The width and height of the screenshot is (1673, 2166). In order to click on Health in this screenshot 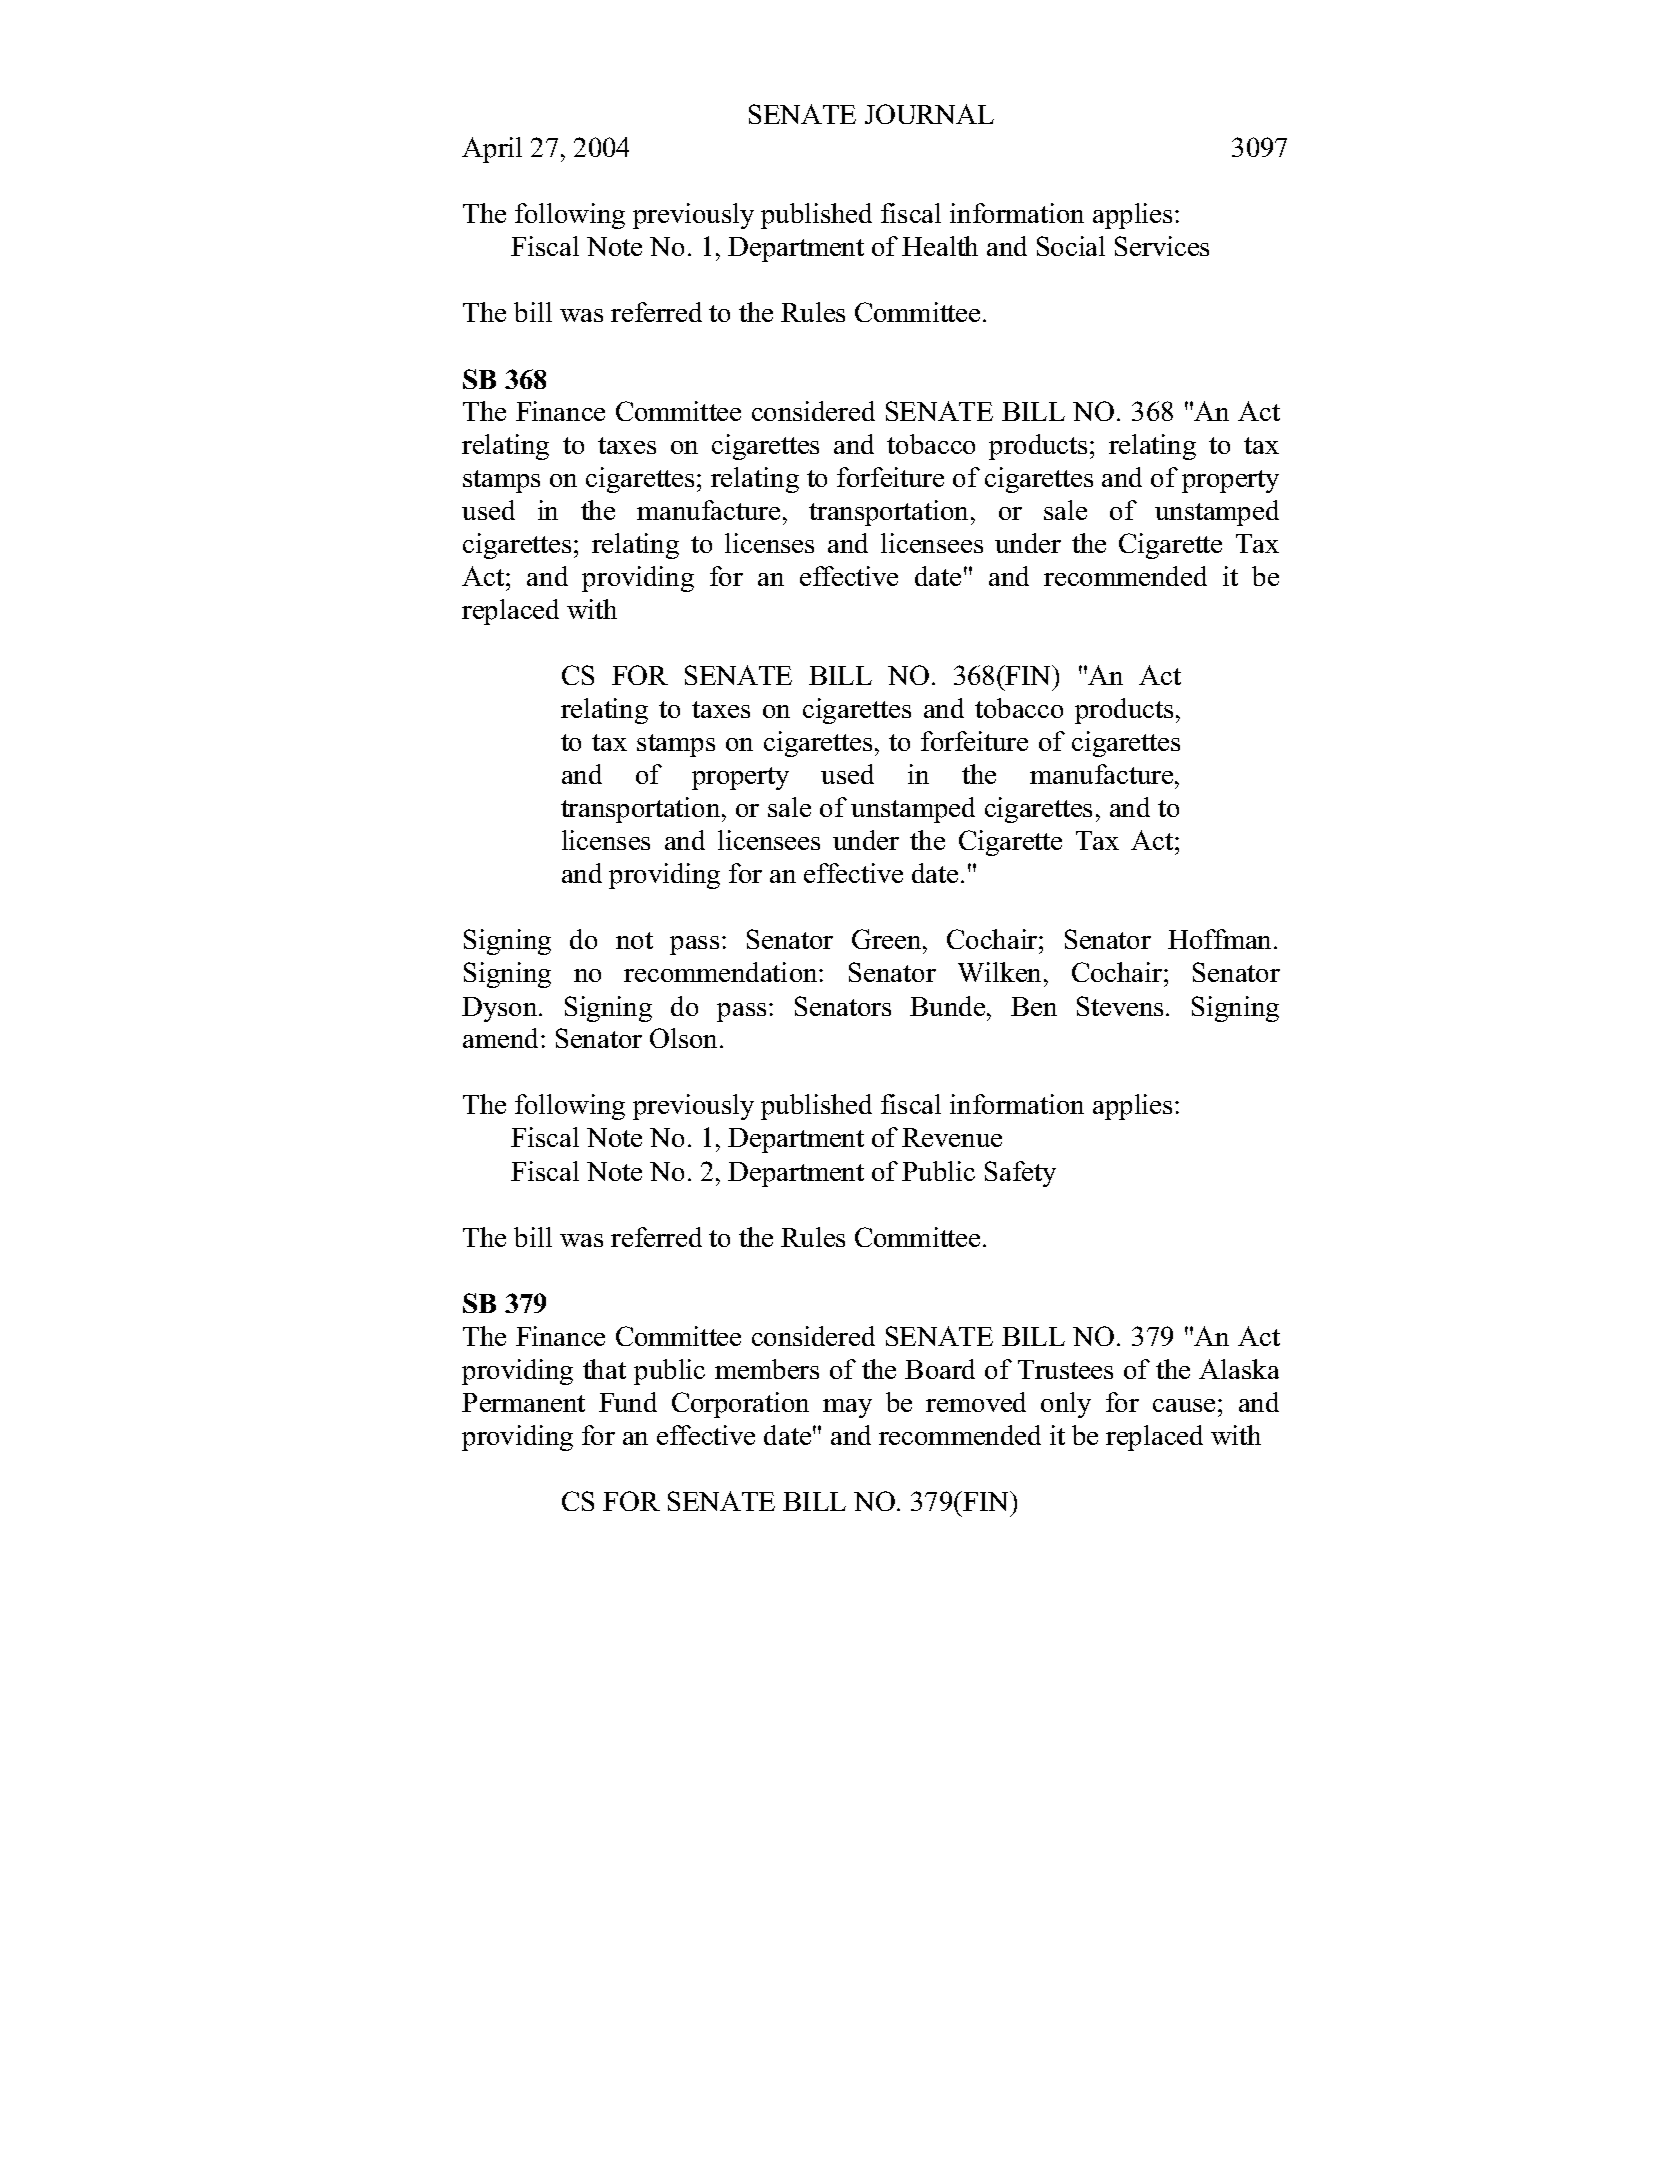, I will do `click(940, 246)`.
